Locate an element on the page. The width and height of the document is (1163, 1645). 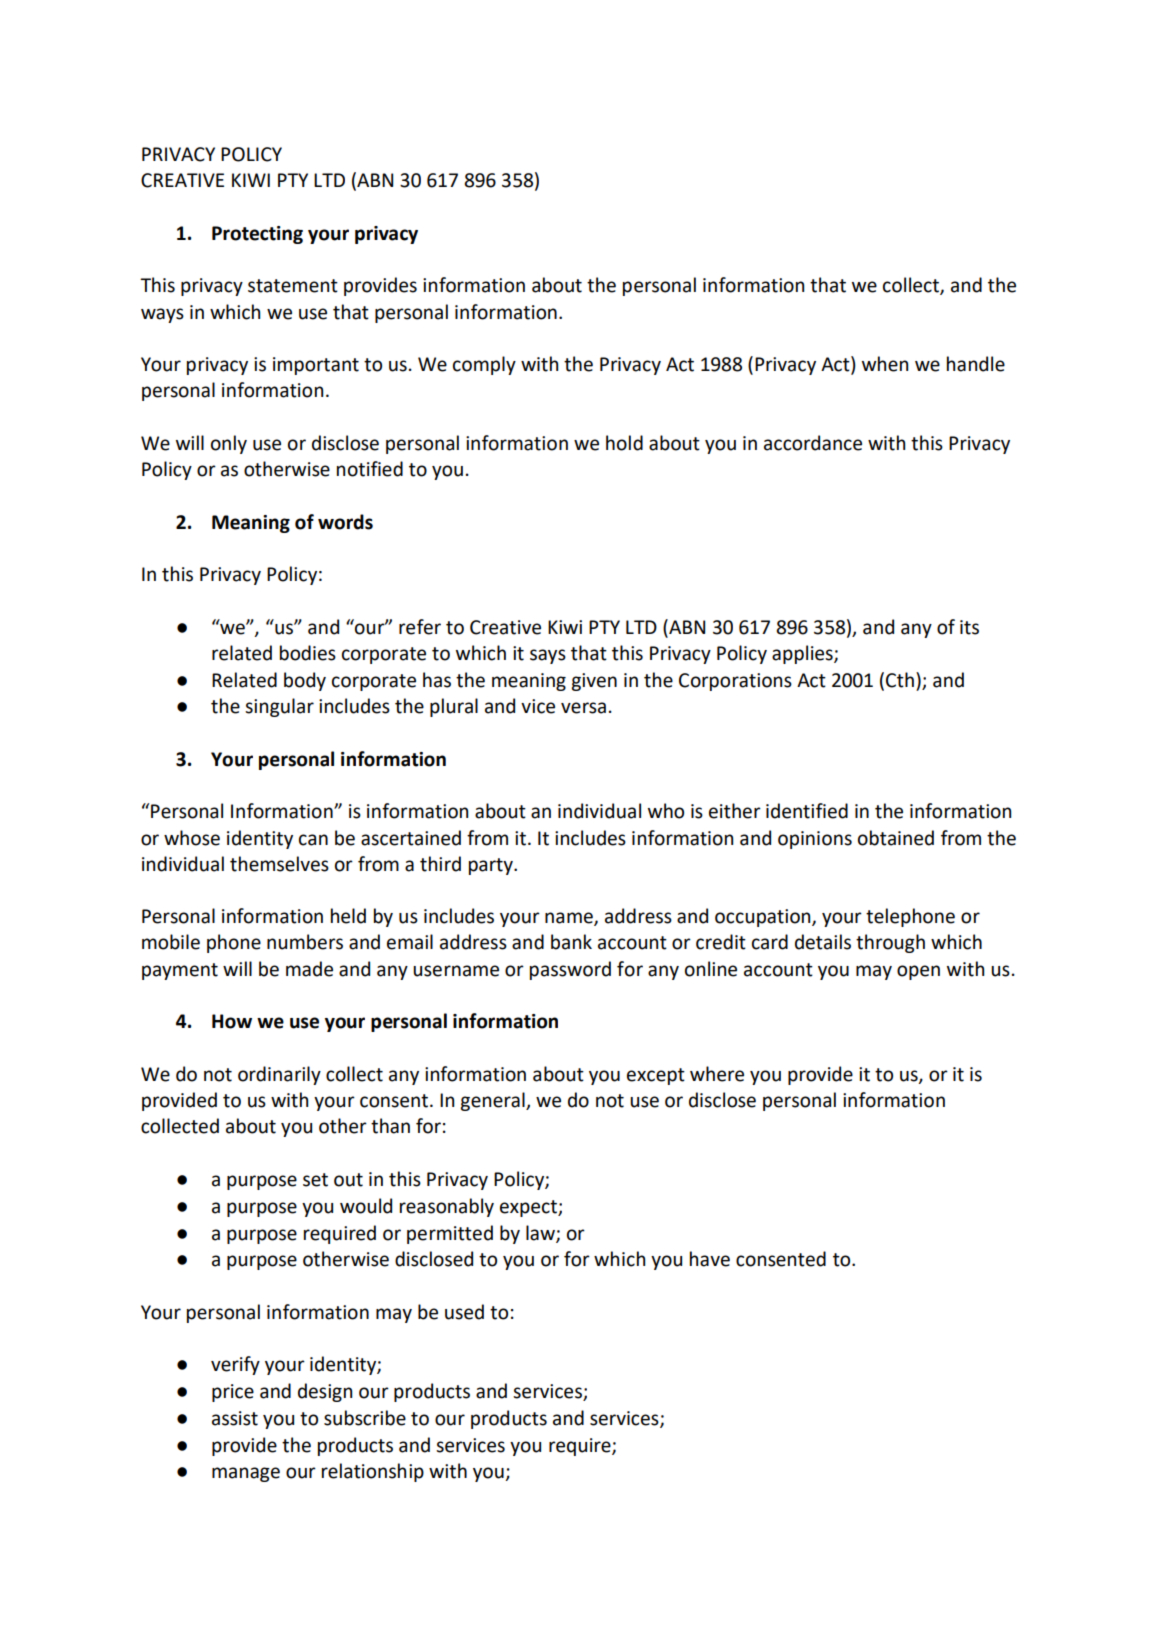
says is located at coordinates (548, 656).
